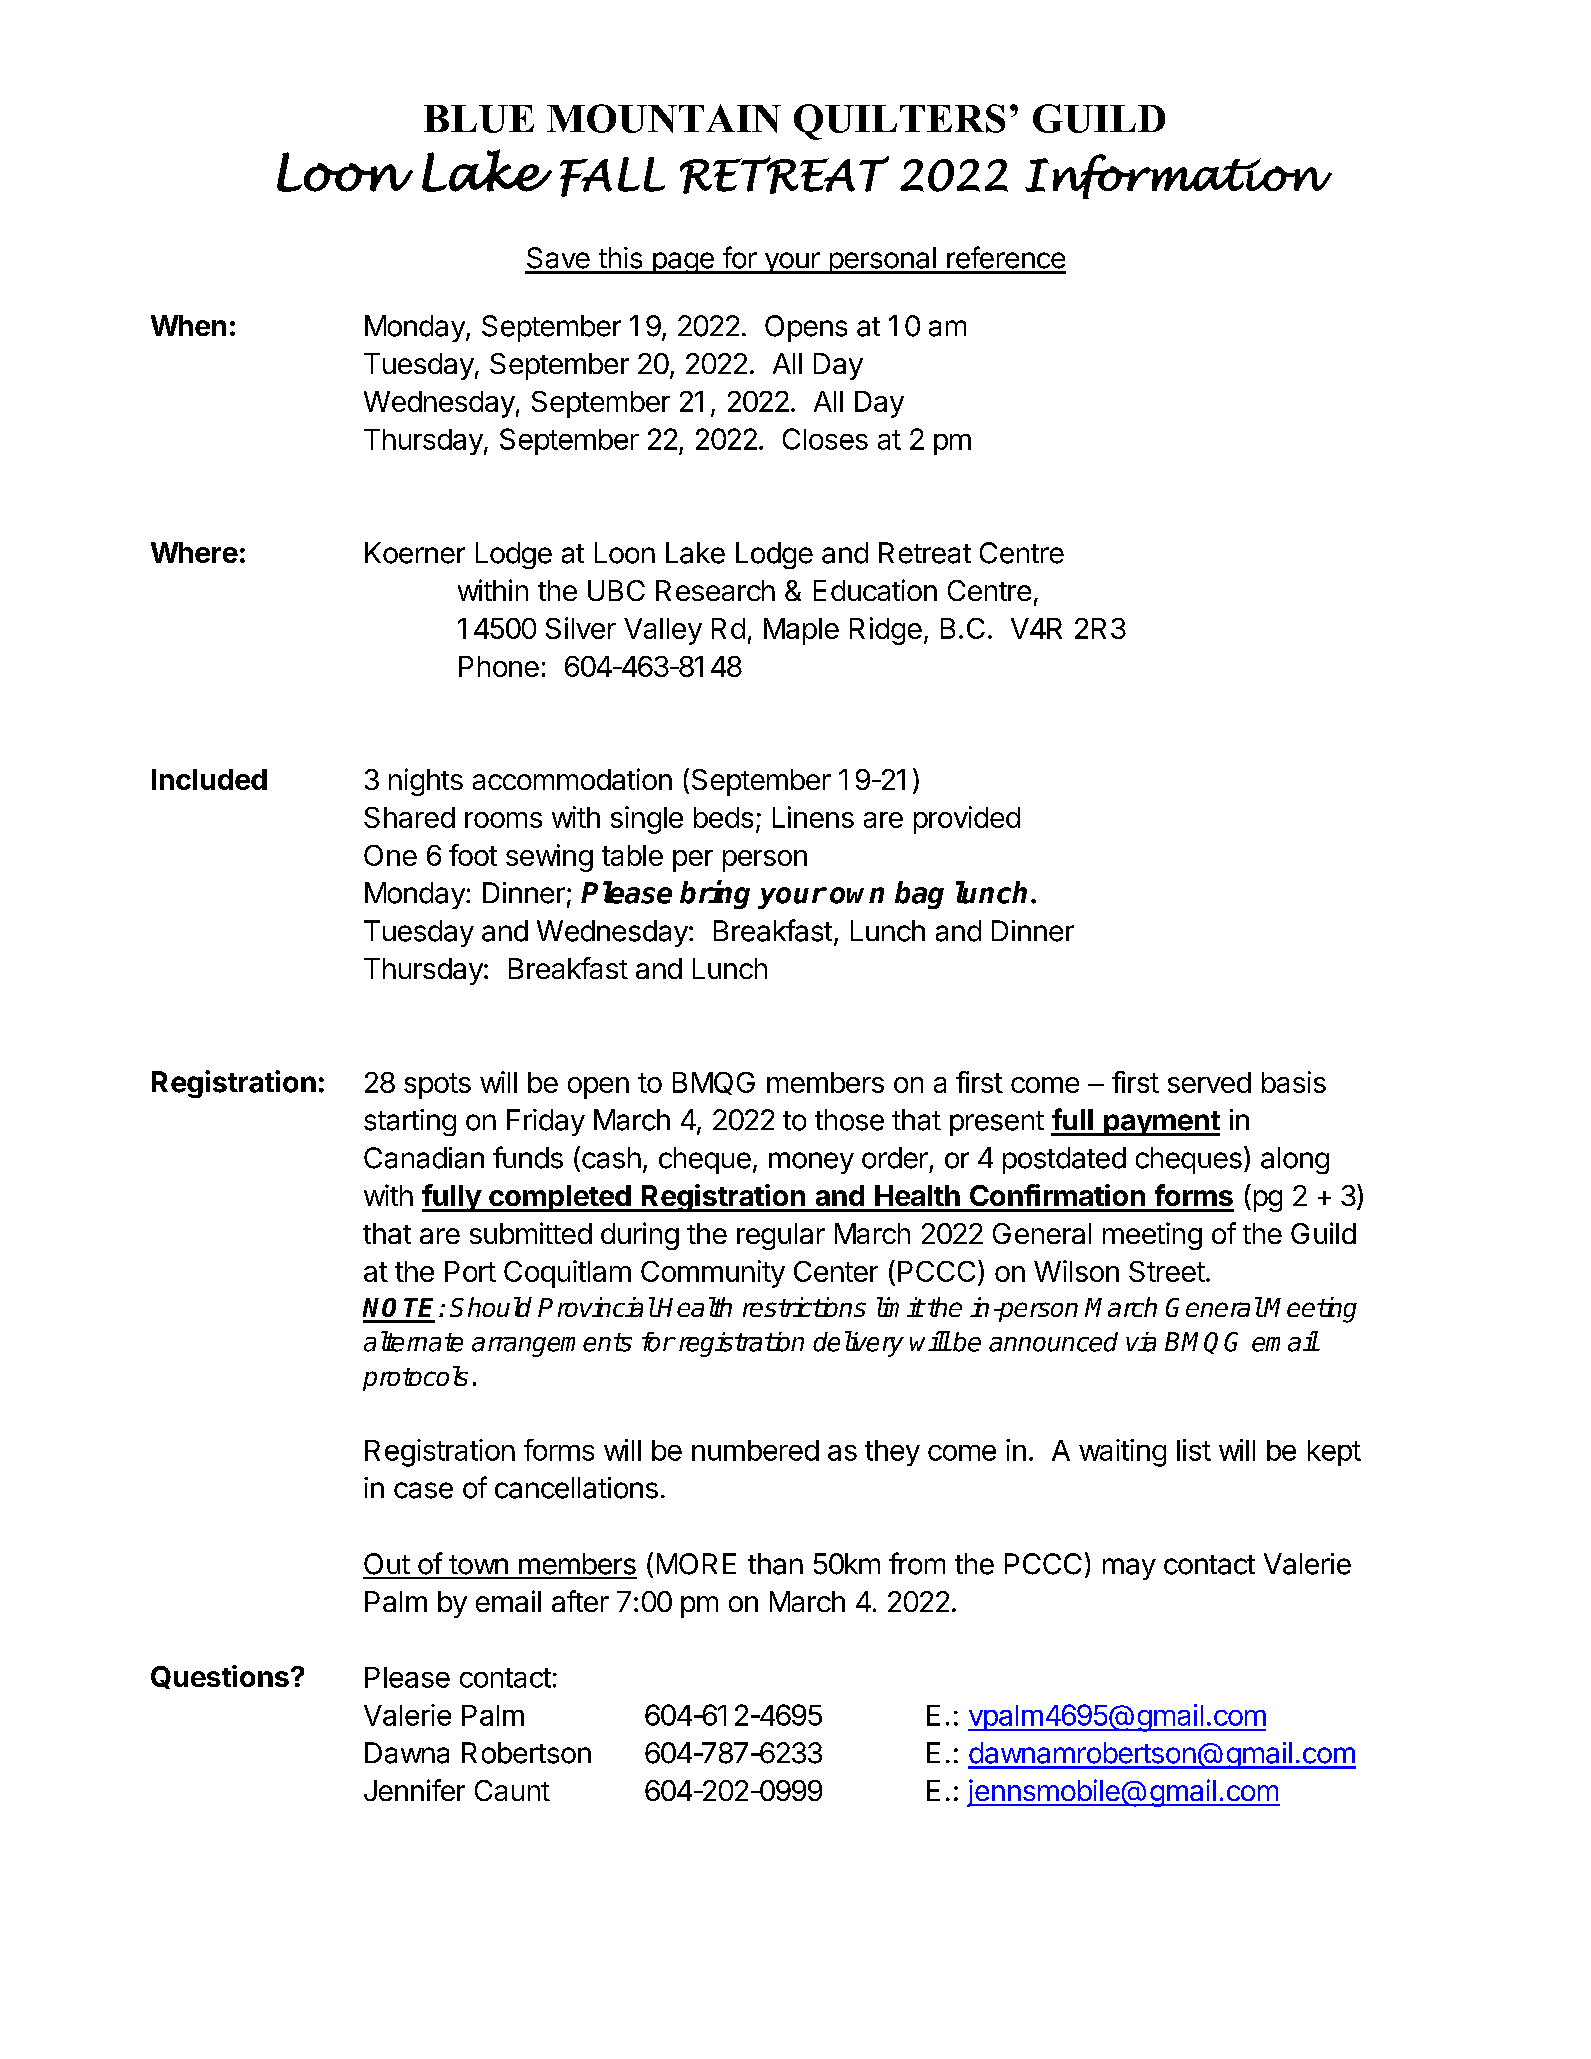 The image size is (1591, 2059). What do you see at coordinates (426, 782) in the document?
I see `nights` at bounding box center [426, 782].
